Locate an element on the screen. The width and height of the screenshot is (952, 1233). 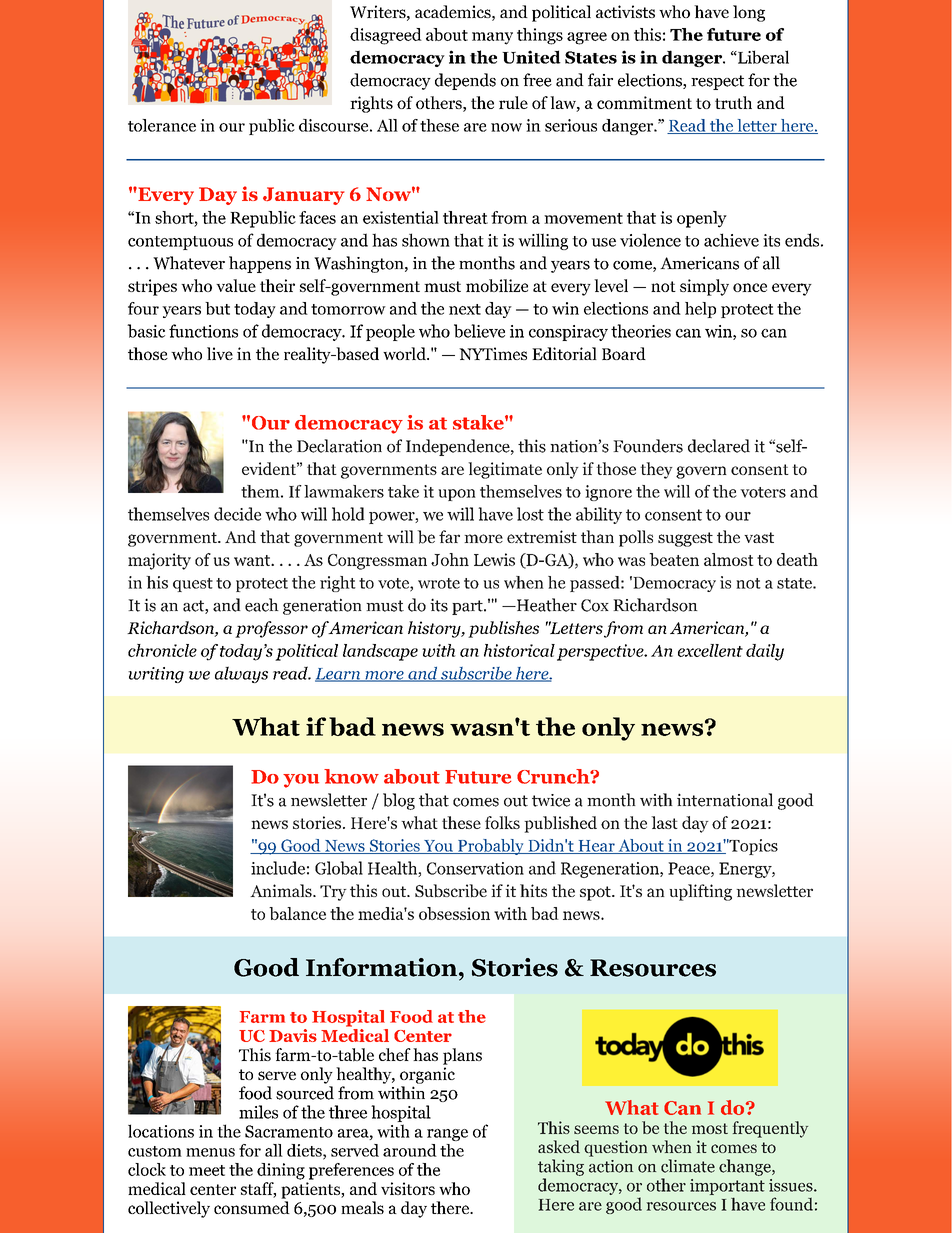
meet is located at coordinates (207, 1170).
